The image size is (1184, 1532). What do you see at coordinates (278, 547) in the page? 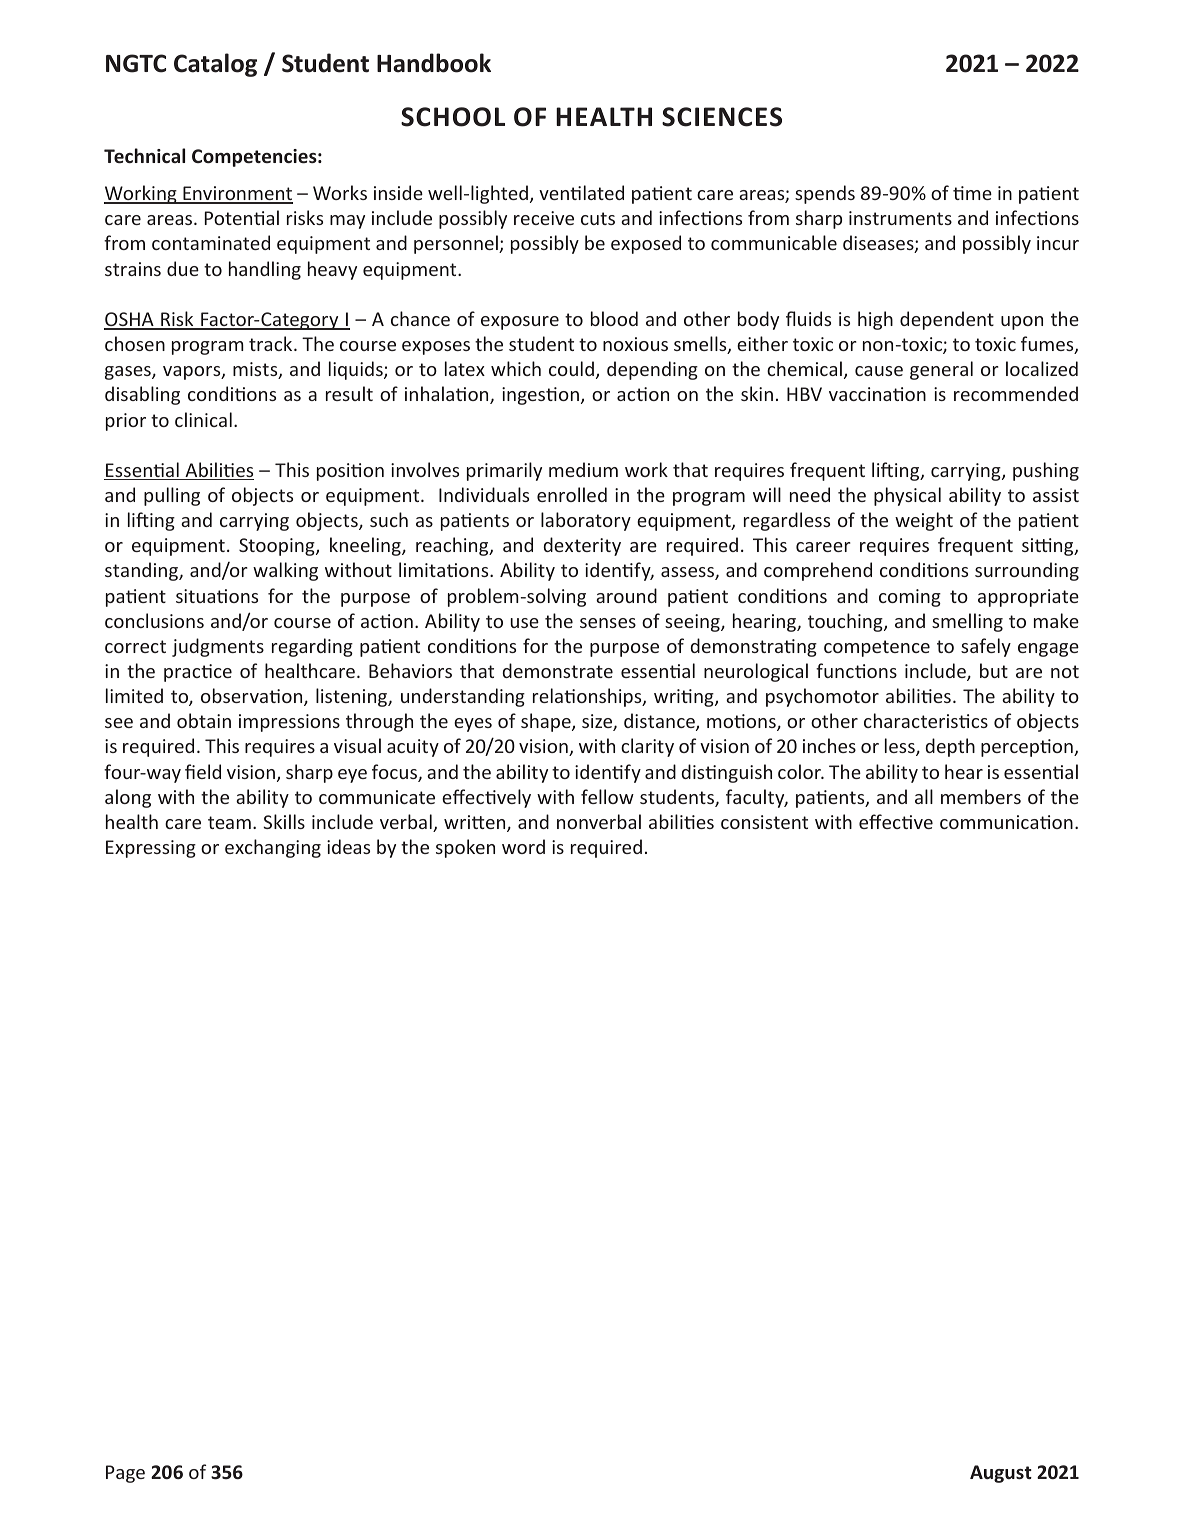
I see `Stooping` at bounding box center [278, 547].
